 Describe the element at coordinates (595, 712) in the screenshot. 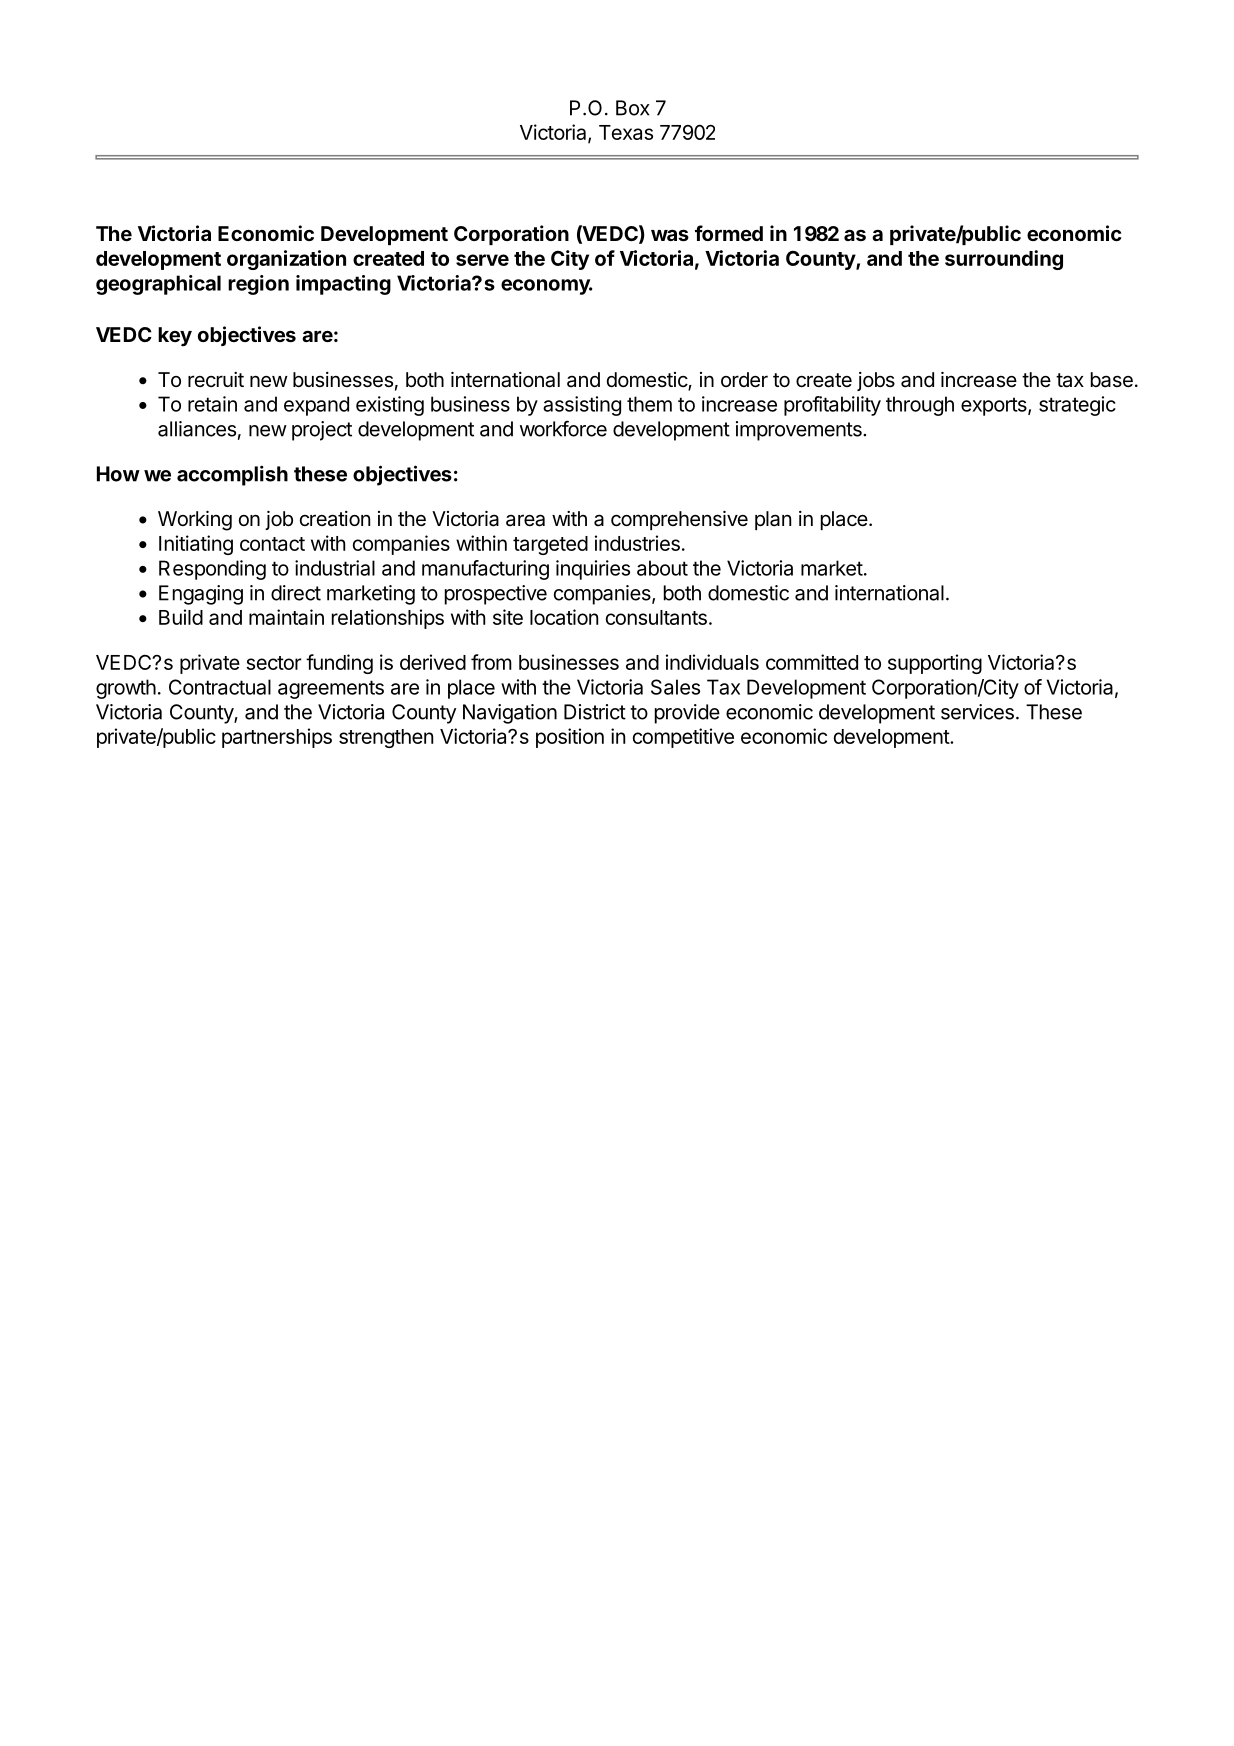

I see `District` at that location.
